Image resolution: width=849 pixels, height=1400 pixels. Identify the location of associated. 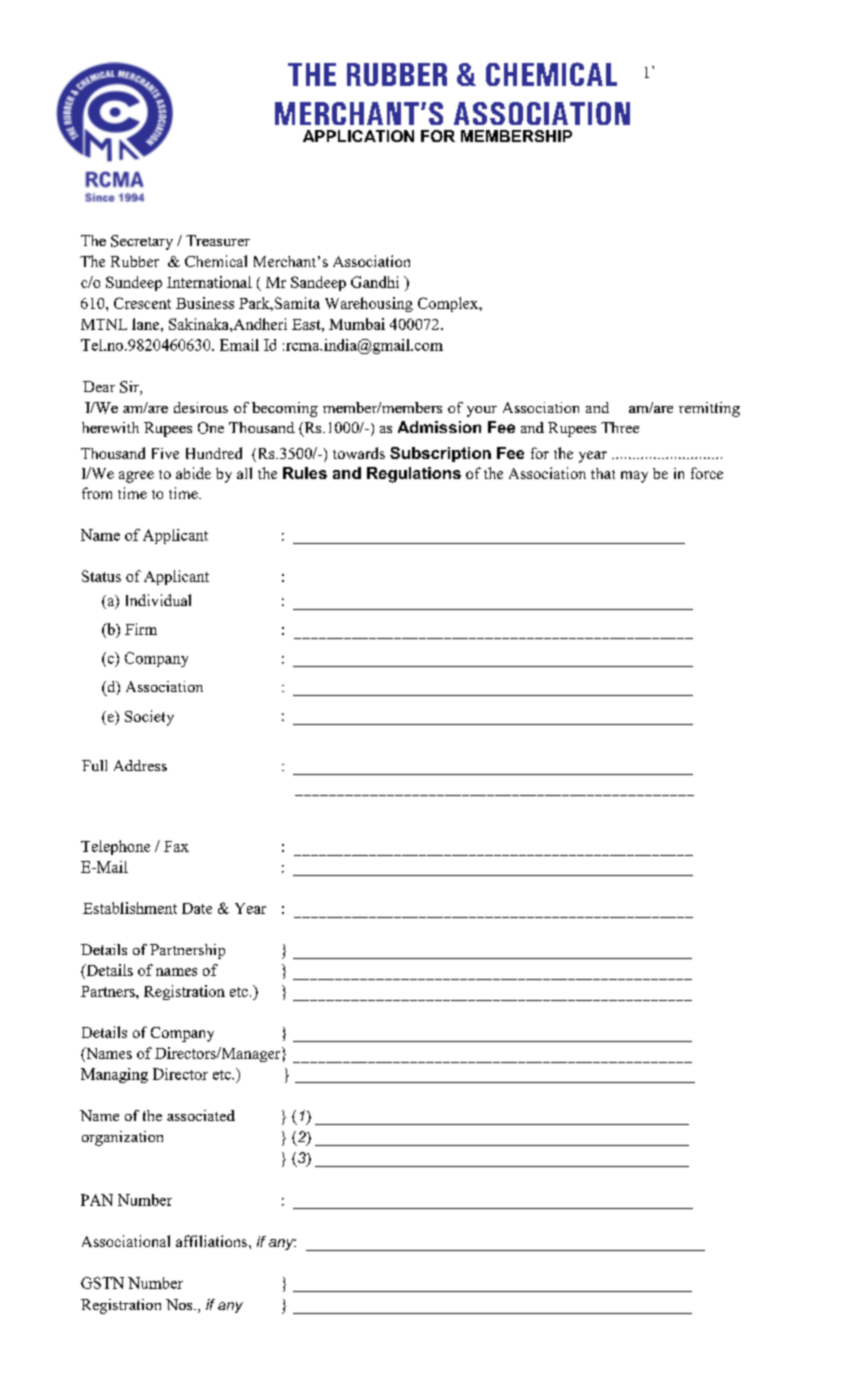
(201, 1115).
